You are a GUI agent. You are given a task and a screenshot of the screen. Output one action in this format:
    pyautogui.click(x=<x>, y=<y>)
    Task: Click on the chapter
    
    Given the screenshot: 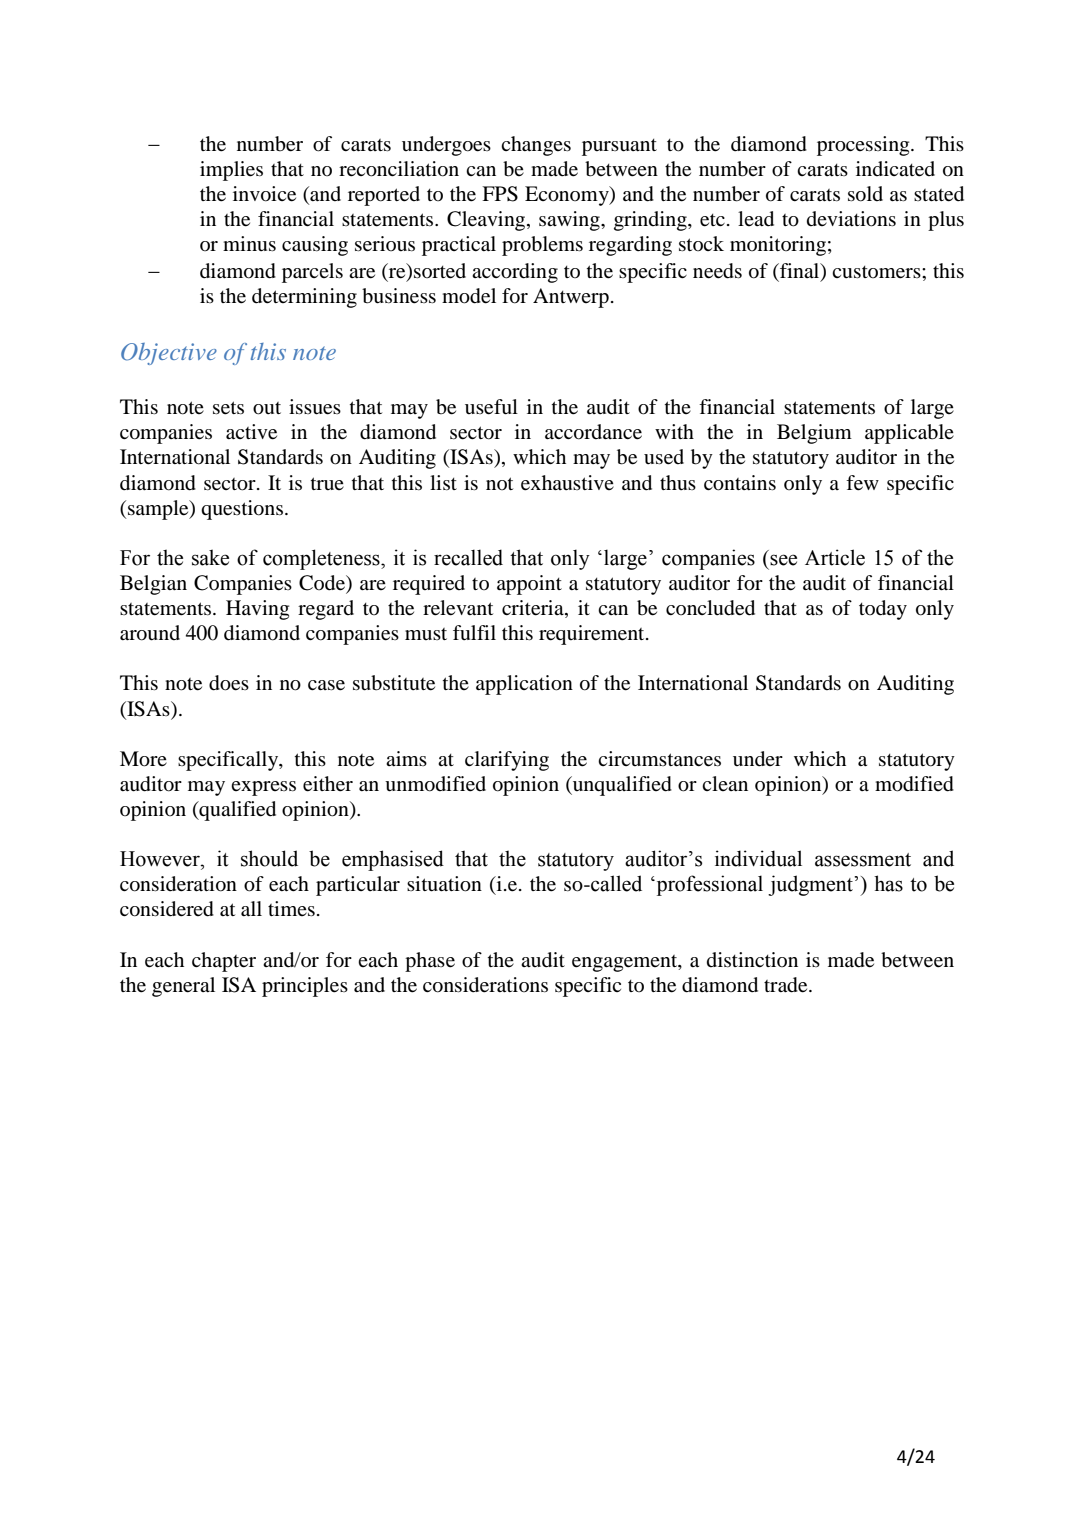 What is the action you would take?
    pyautogui.click(x=224, y=962)
